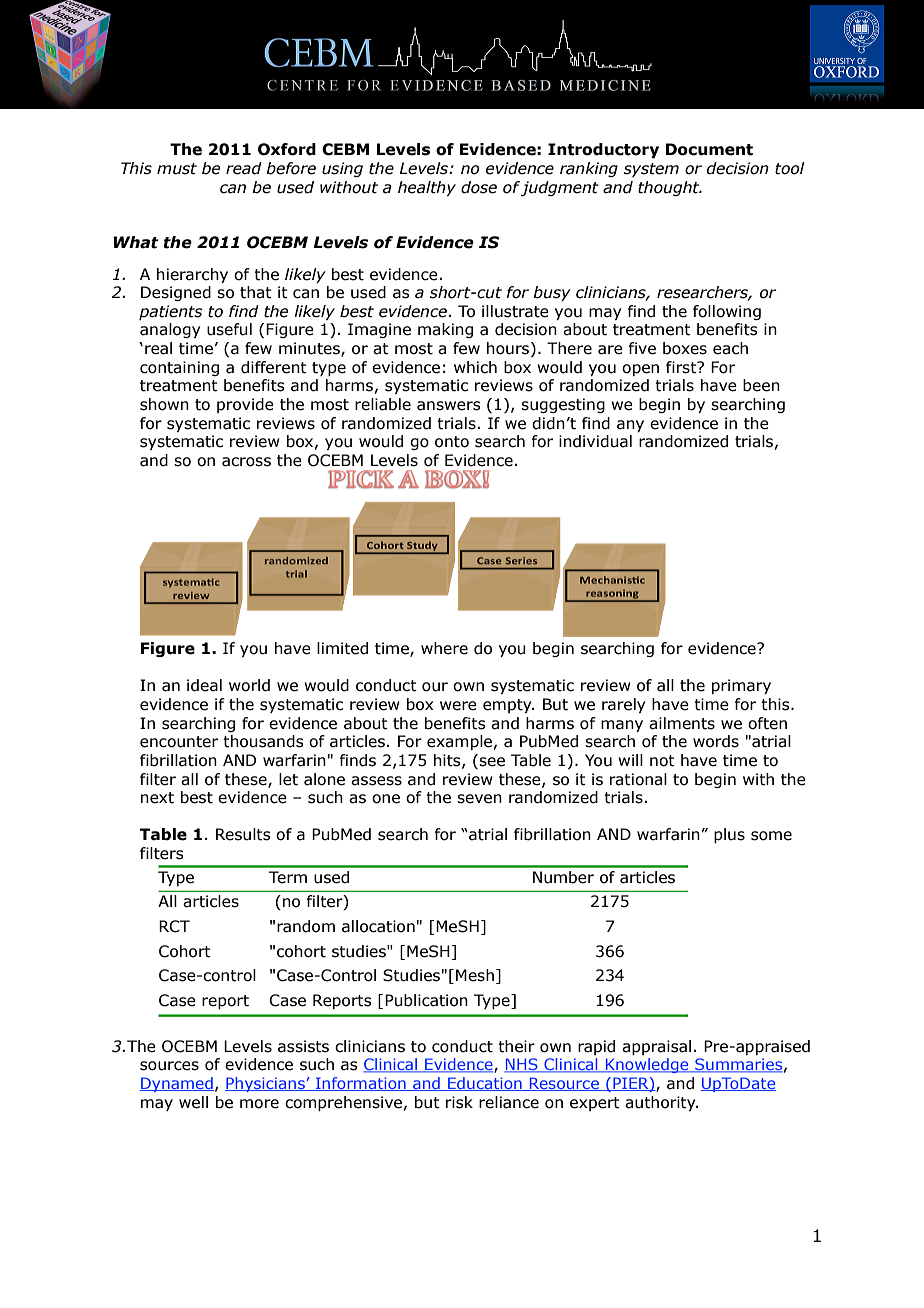 The width and height of the screenshot is (924, 1308). Describe the element at coordinates (452, 442) in the screenshot. I see `onto` at that location.
